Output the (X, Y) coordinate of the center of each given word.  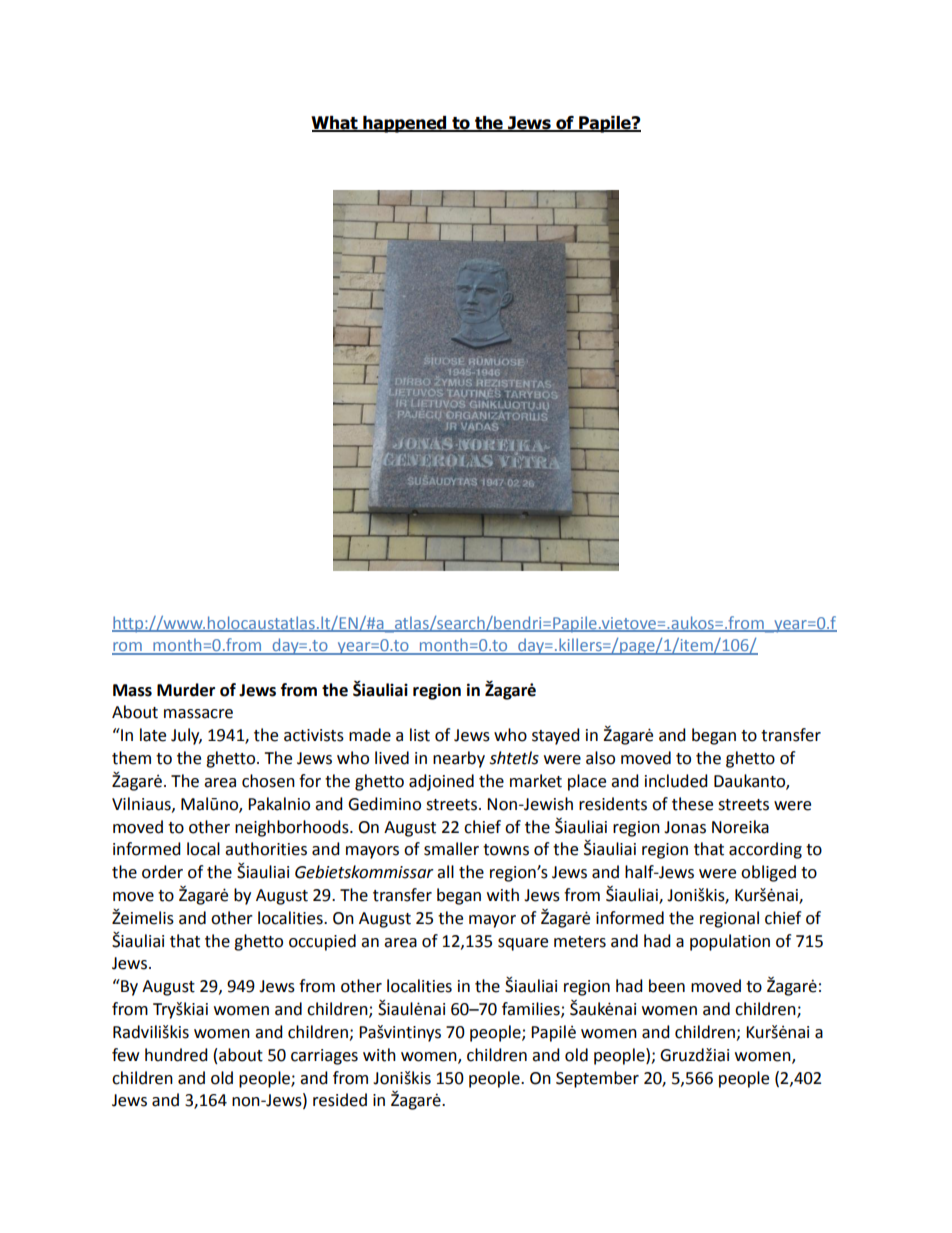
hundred (176, 1055)
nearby (459, 759)
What (335, 124)
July (186, 736)
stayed (556, 736)
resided (340, 1100)
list (420, 735)
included (676, 781)
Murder (186, 690)
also (600, 758)
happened (405, 124)
